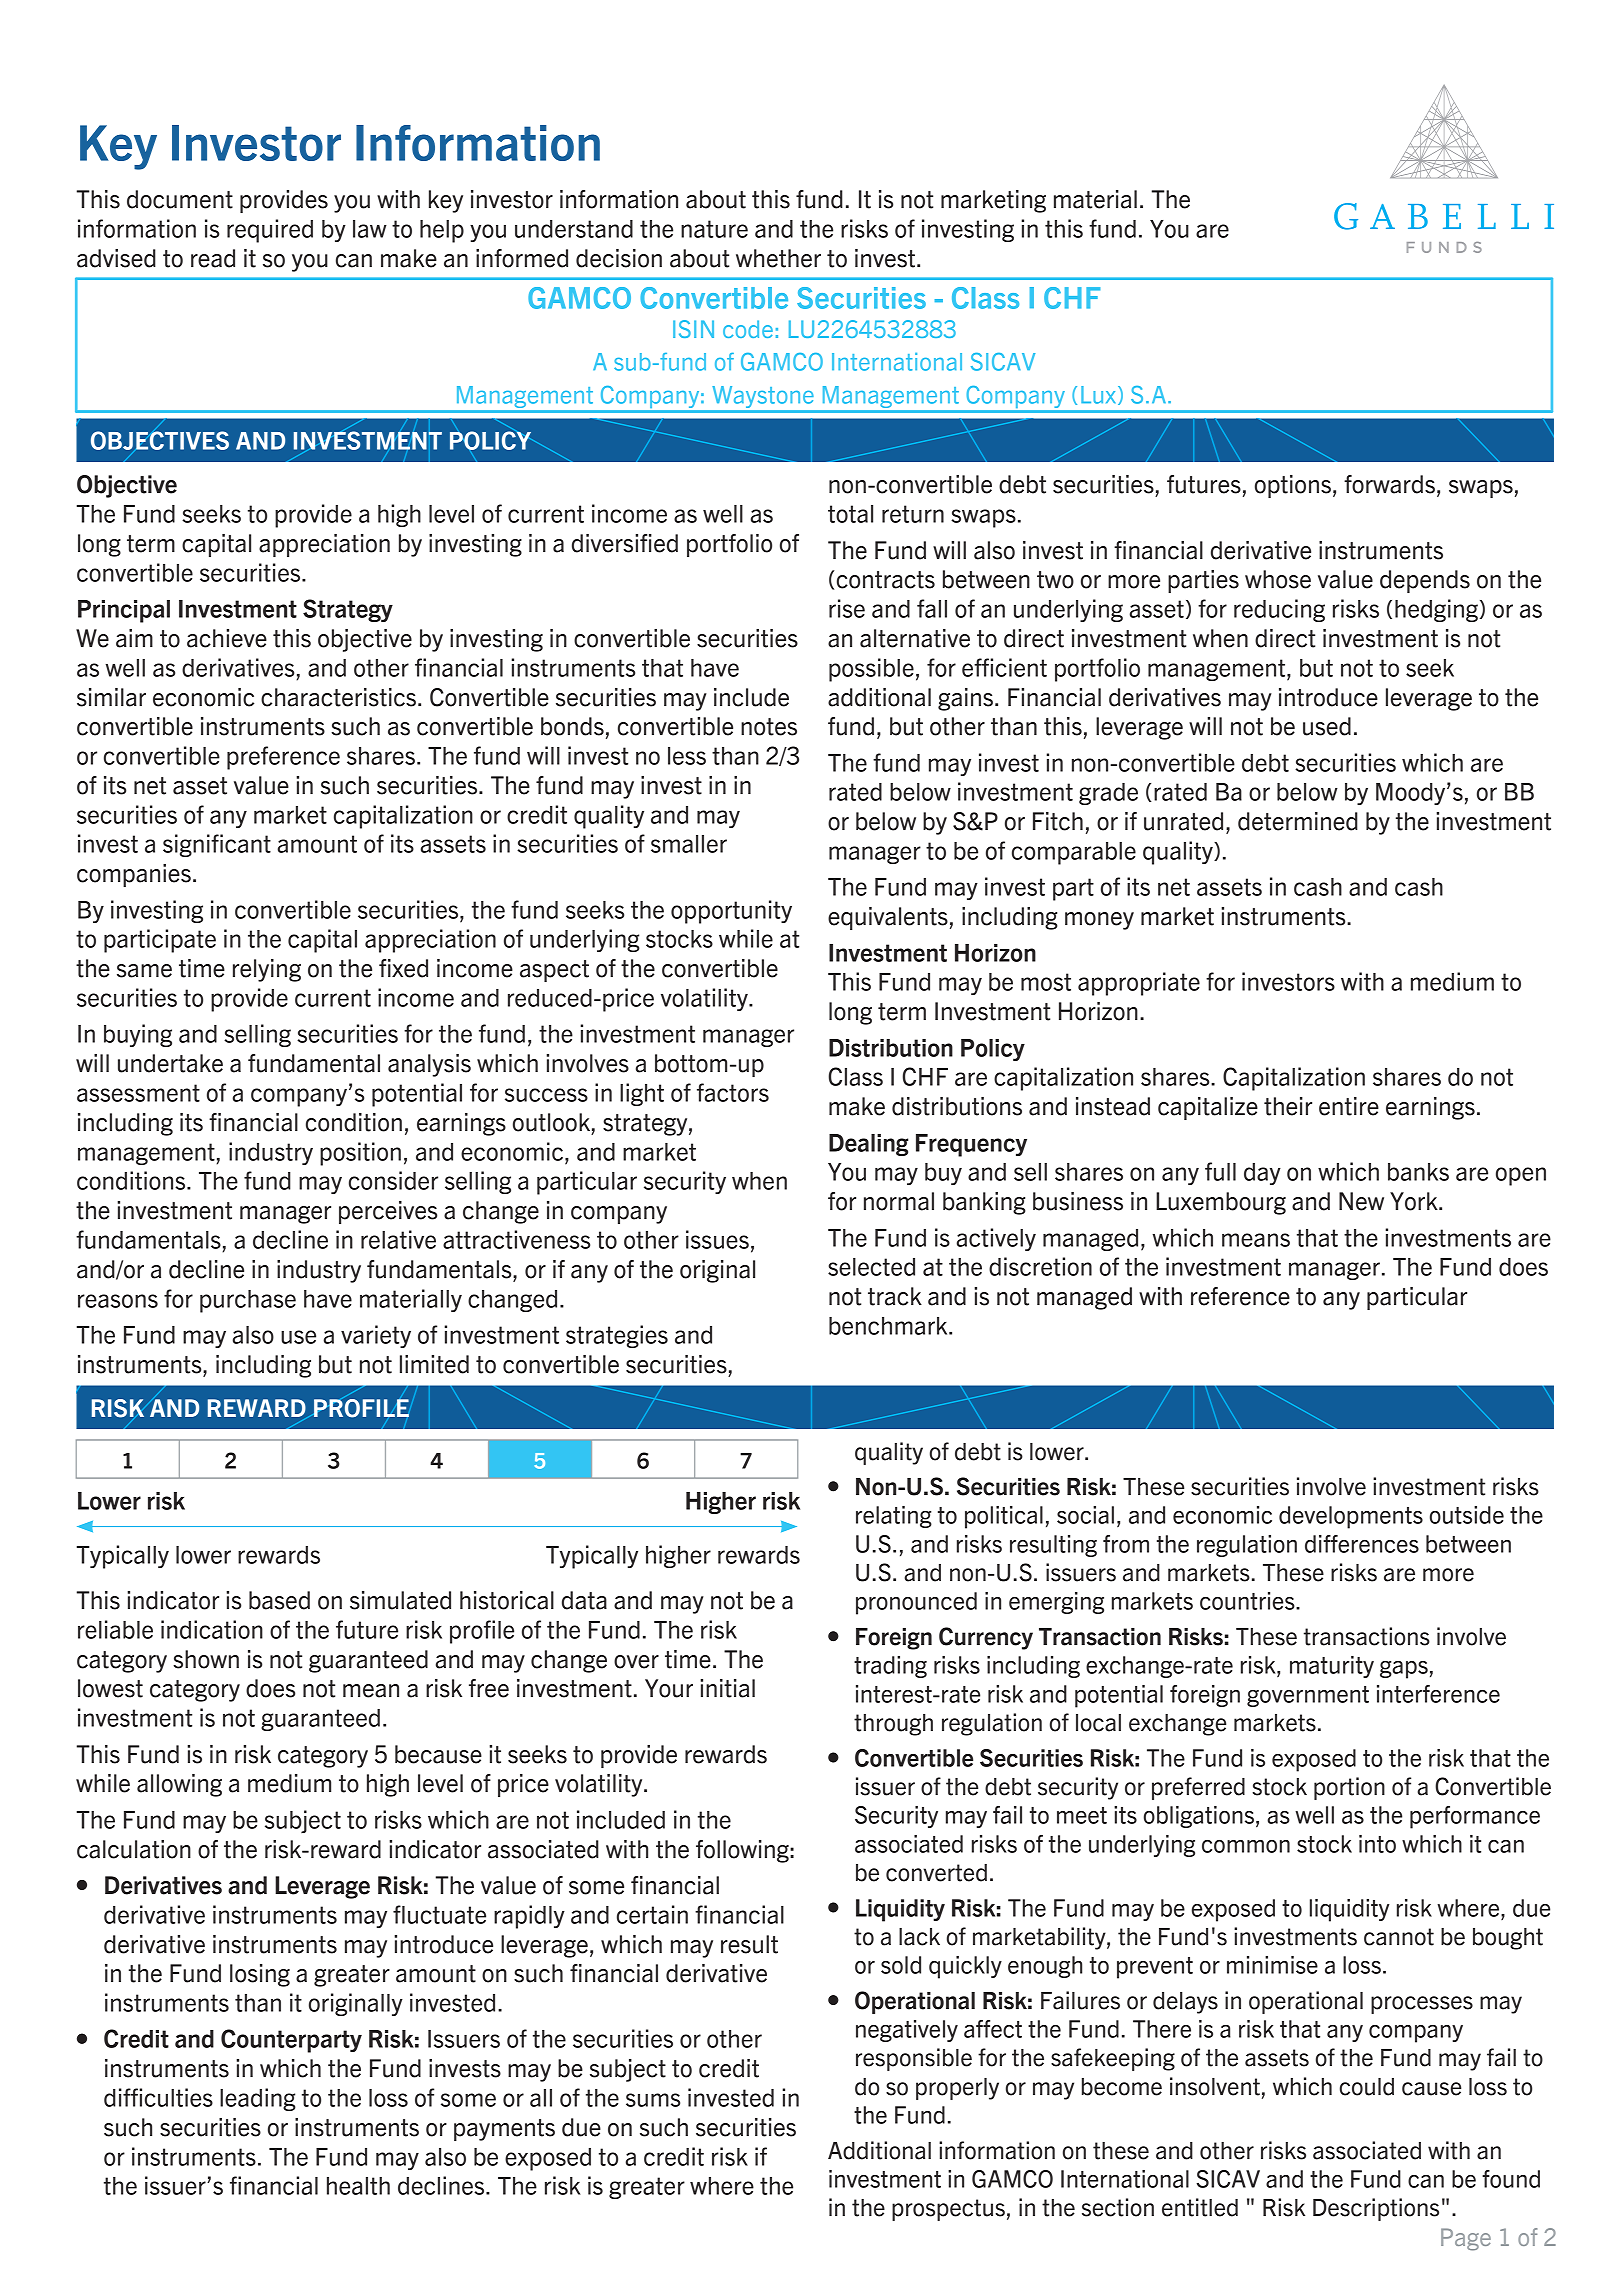  Describe the element at coordinates (1327, 726) in the document. I see `used` at that location.
